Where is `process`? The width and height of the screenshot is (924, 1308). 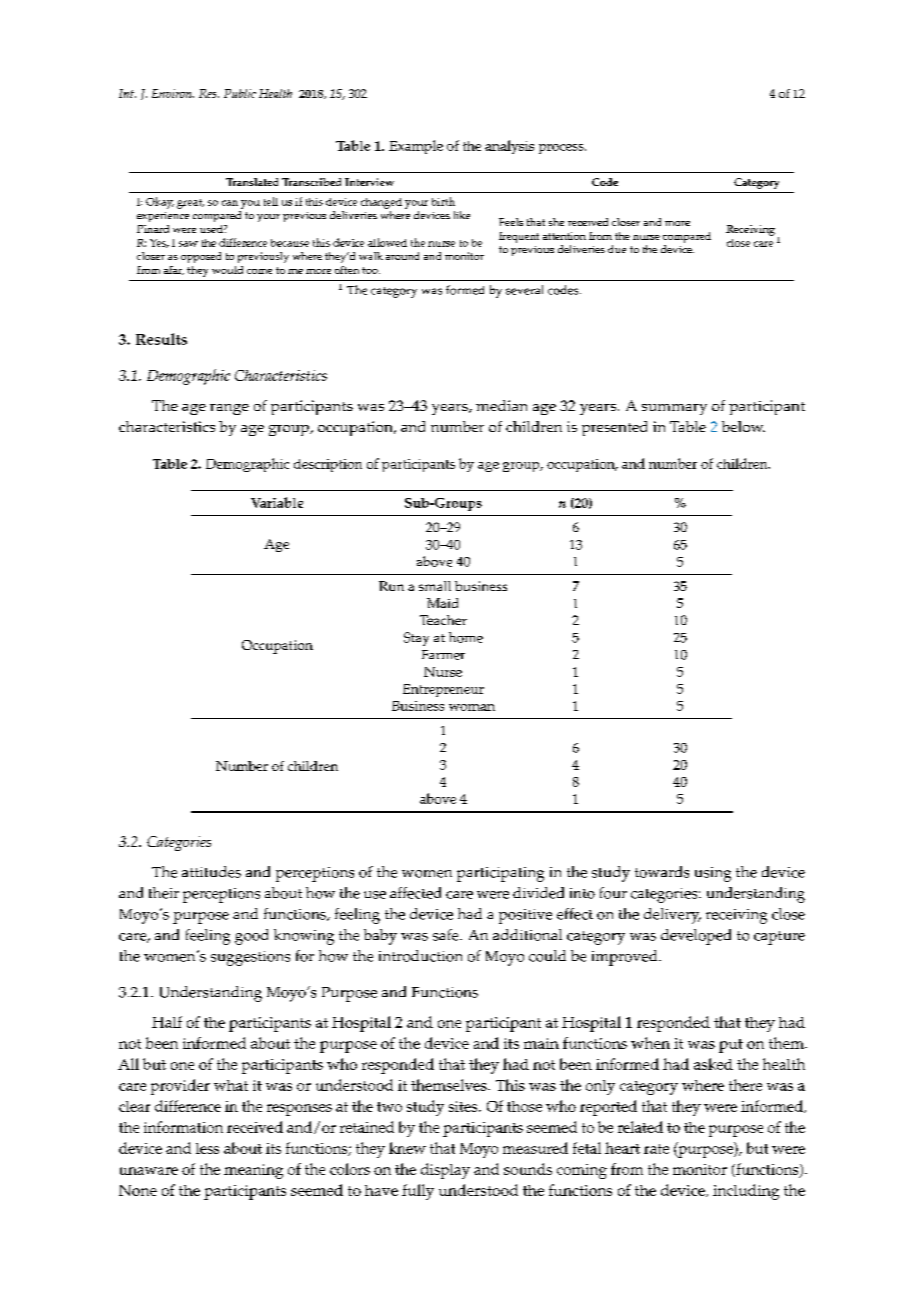
process is located at coordinates (562, 149).
